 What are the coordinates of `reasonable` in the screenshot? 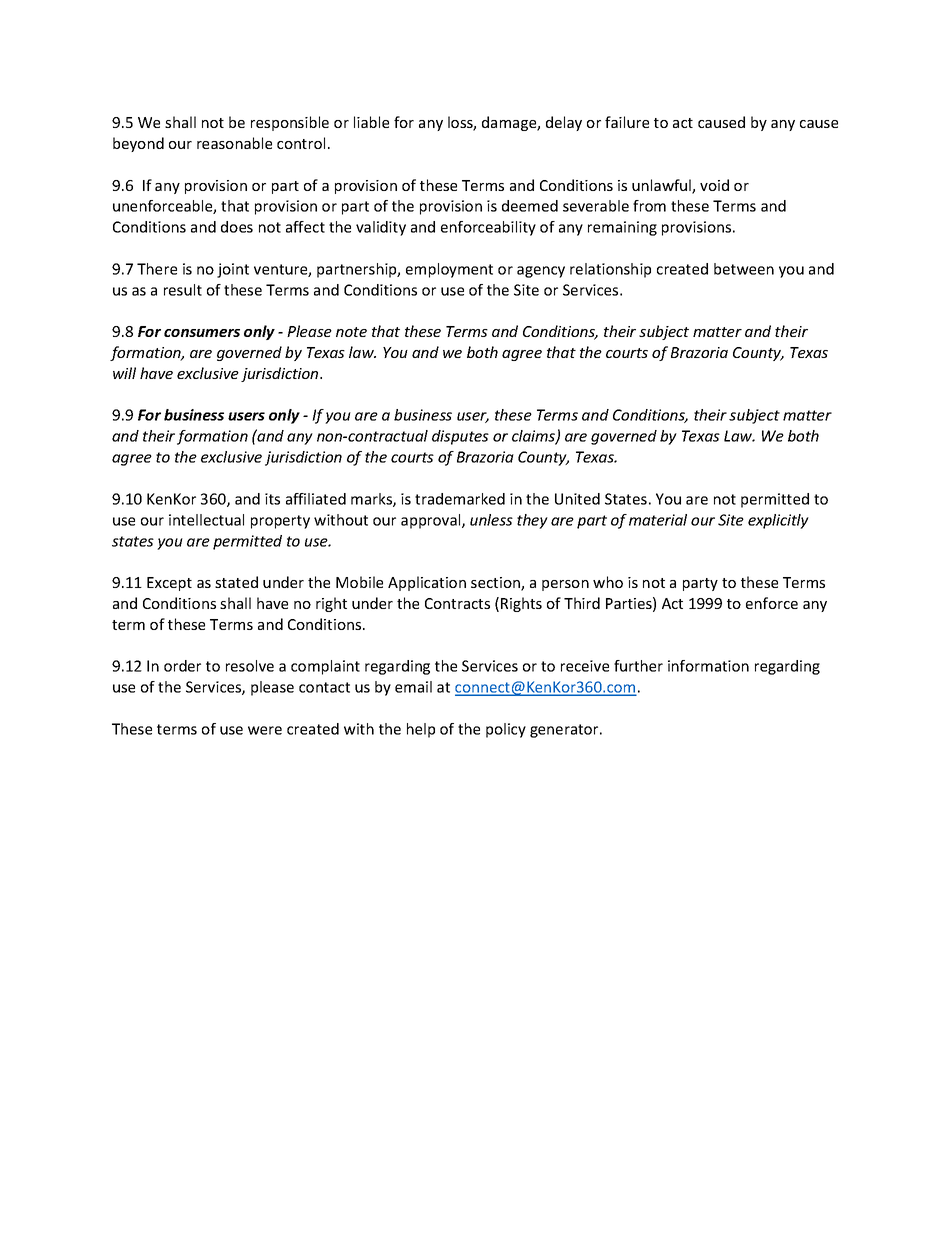 It's located at (234, 143).
